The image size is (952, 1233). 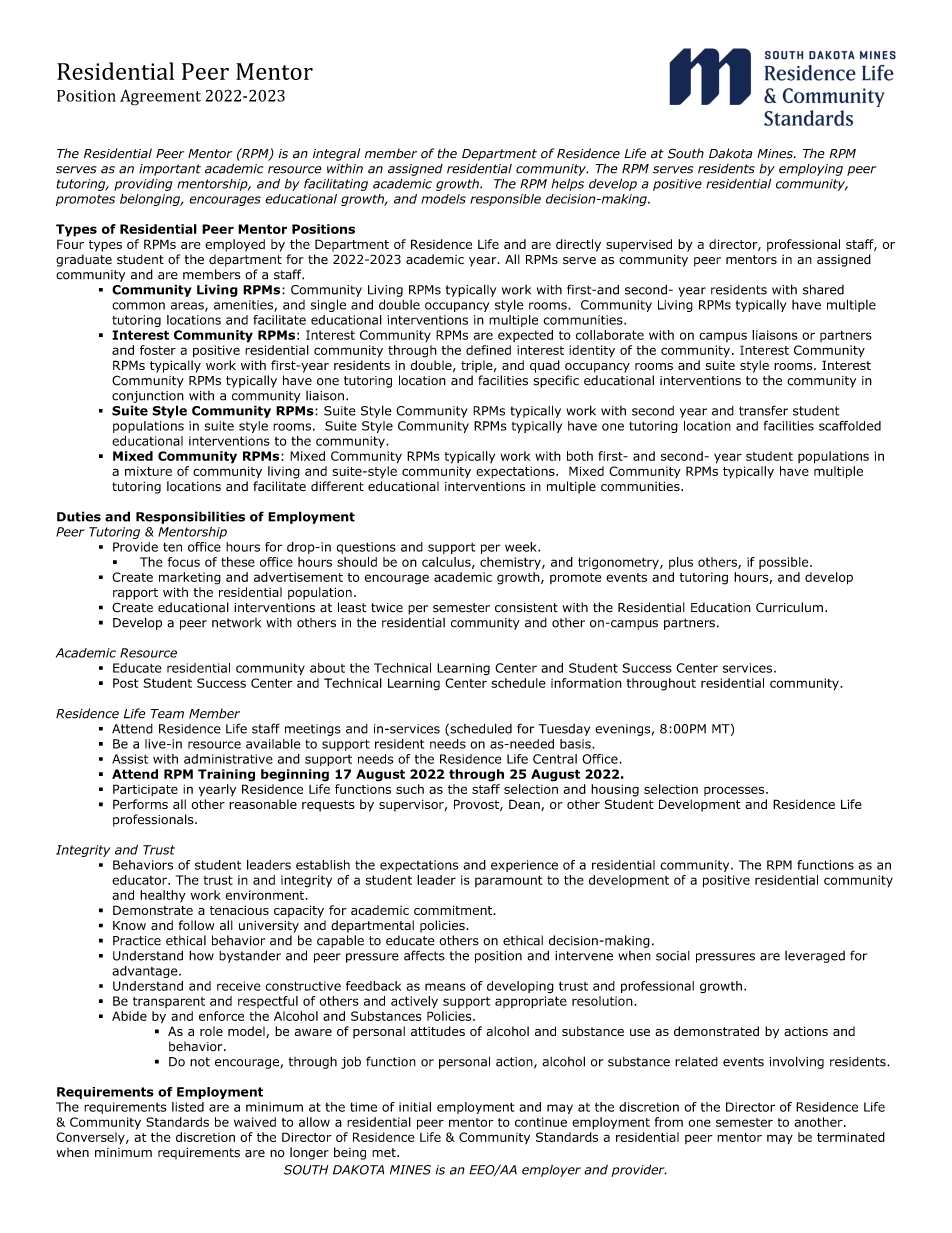 What do you see at coordinates (525, 805) in the screenshot?
I see `Dean` at bounding box center [525, 805].
